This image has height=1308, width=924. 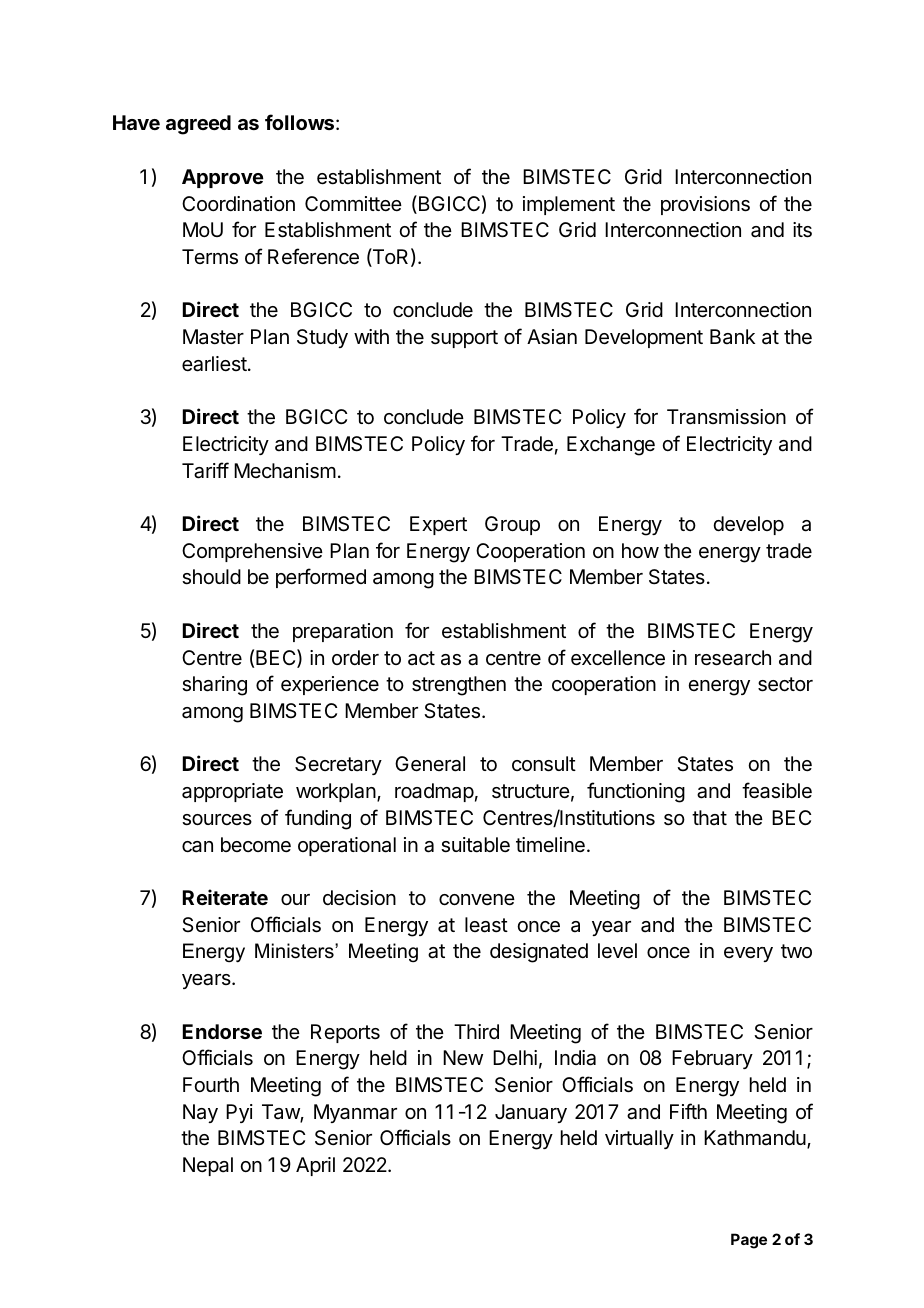 What do you see at coordinates (726, 417) in the image?
I see `Transmission` at bounding box center [726, 417].
